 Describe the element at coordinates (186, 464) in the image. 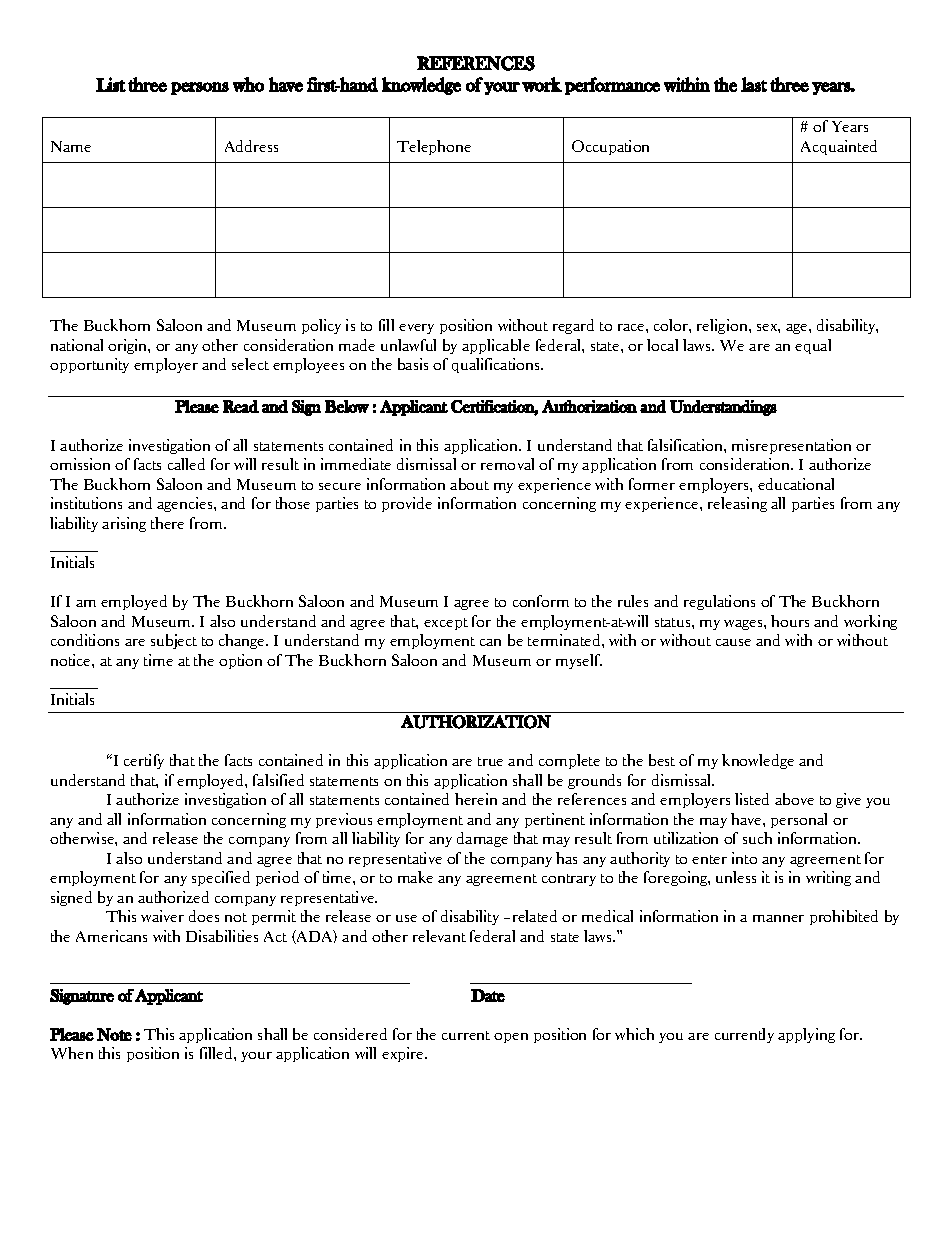

I see `called` at that location.
